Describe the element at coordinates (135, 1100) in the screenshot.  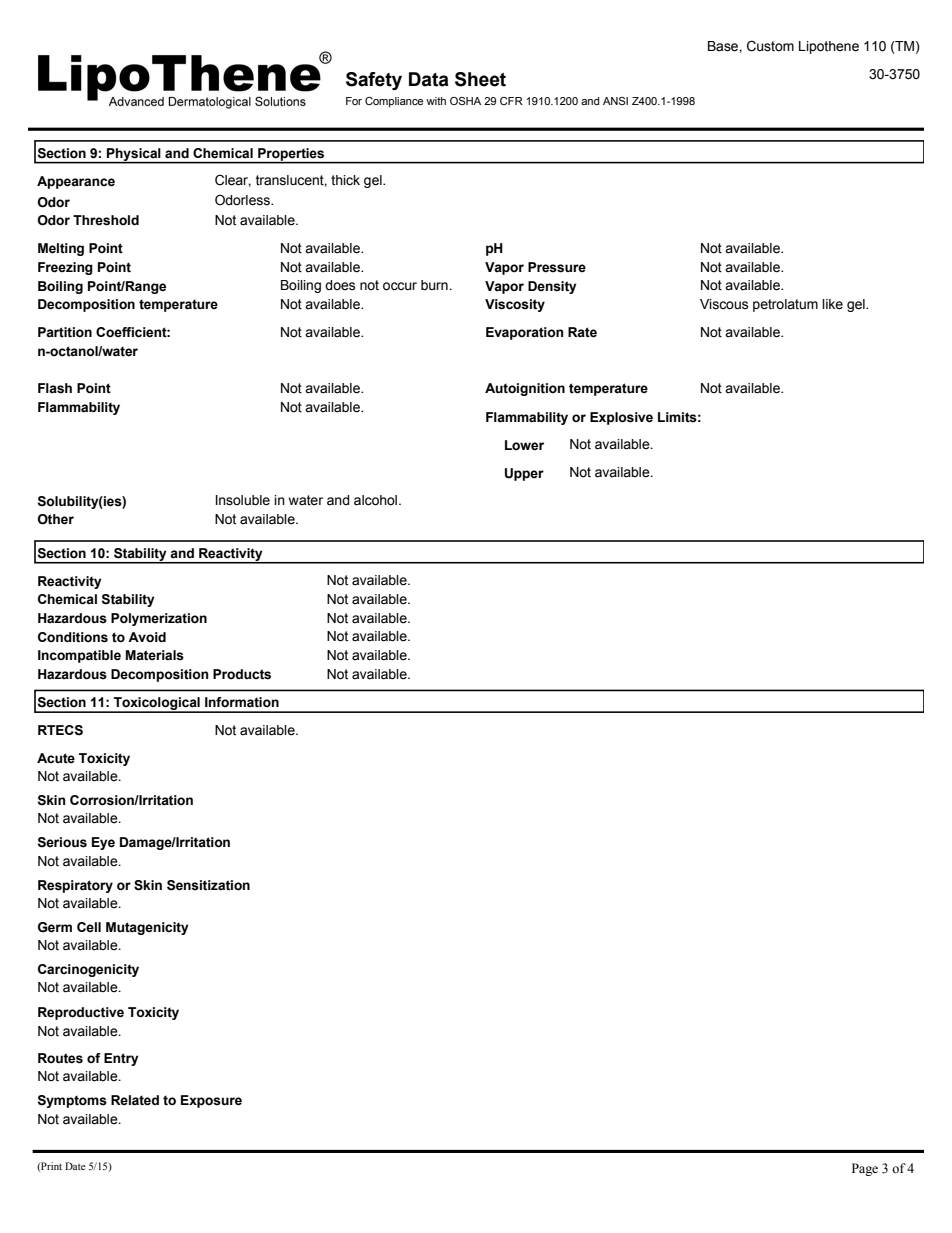
I see `Related` at that location.
